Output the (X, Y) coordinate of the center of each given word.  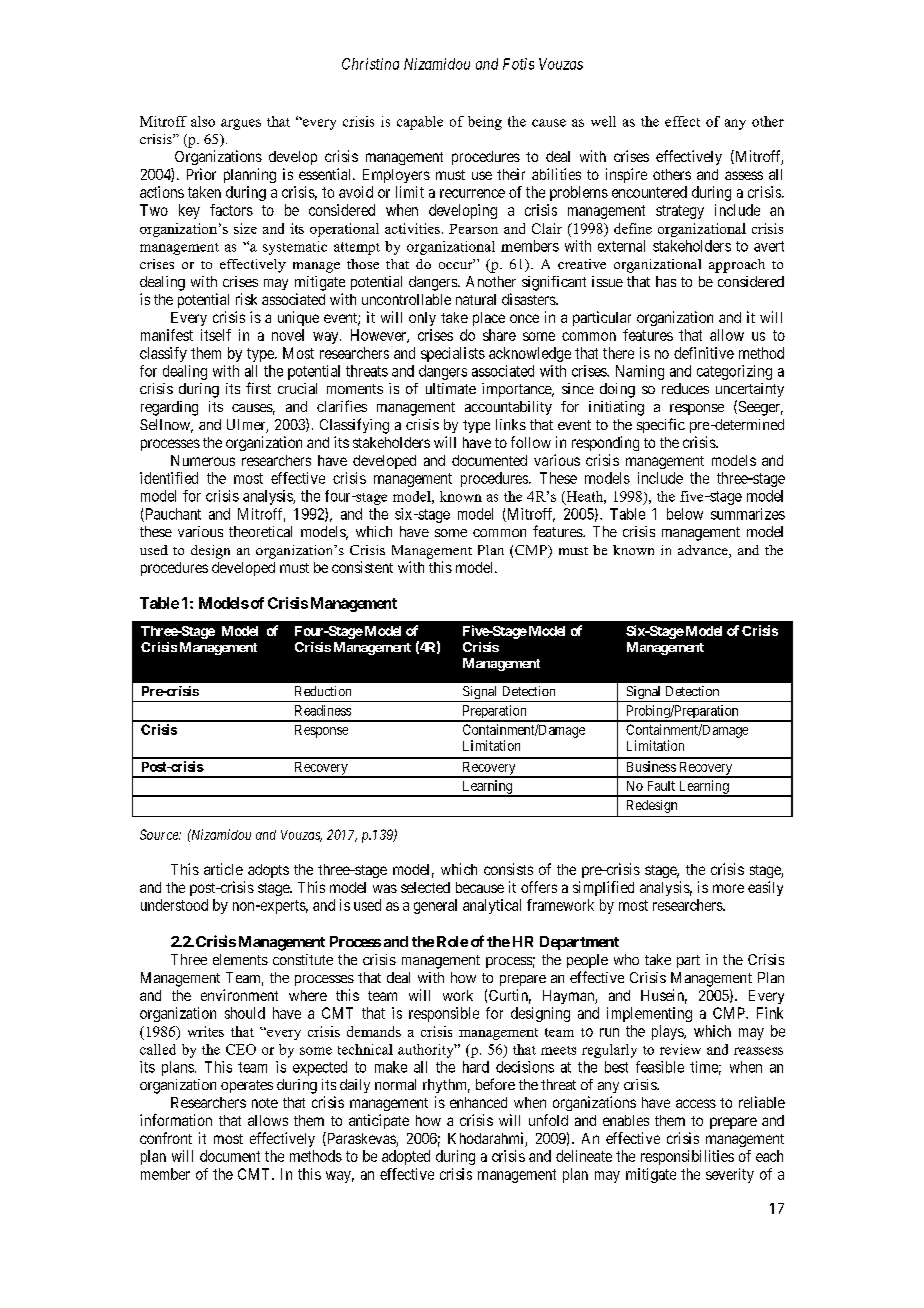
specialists (453, 354)
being (485, 123)
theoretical (260, 531)
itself (216, 335)
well (603, 121)
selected (425, 887)
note (265, 1103)
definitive (704, 353)
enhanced (478, 1102)
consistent (362, 567)
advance (704, 551)
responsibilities (687, 1157)
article (223, 869)
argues (241, 124)
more (728, 888)
